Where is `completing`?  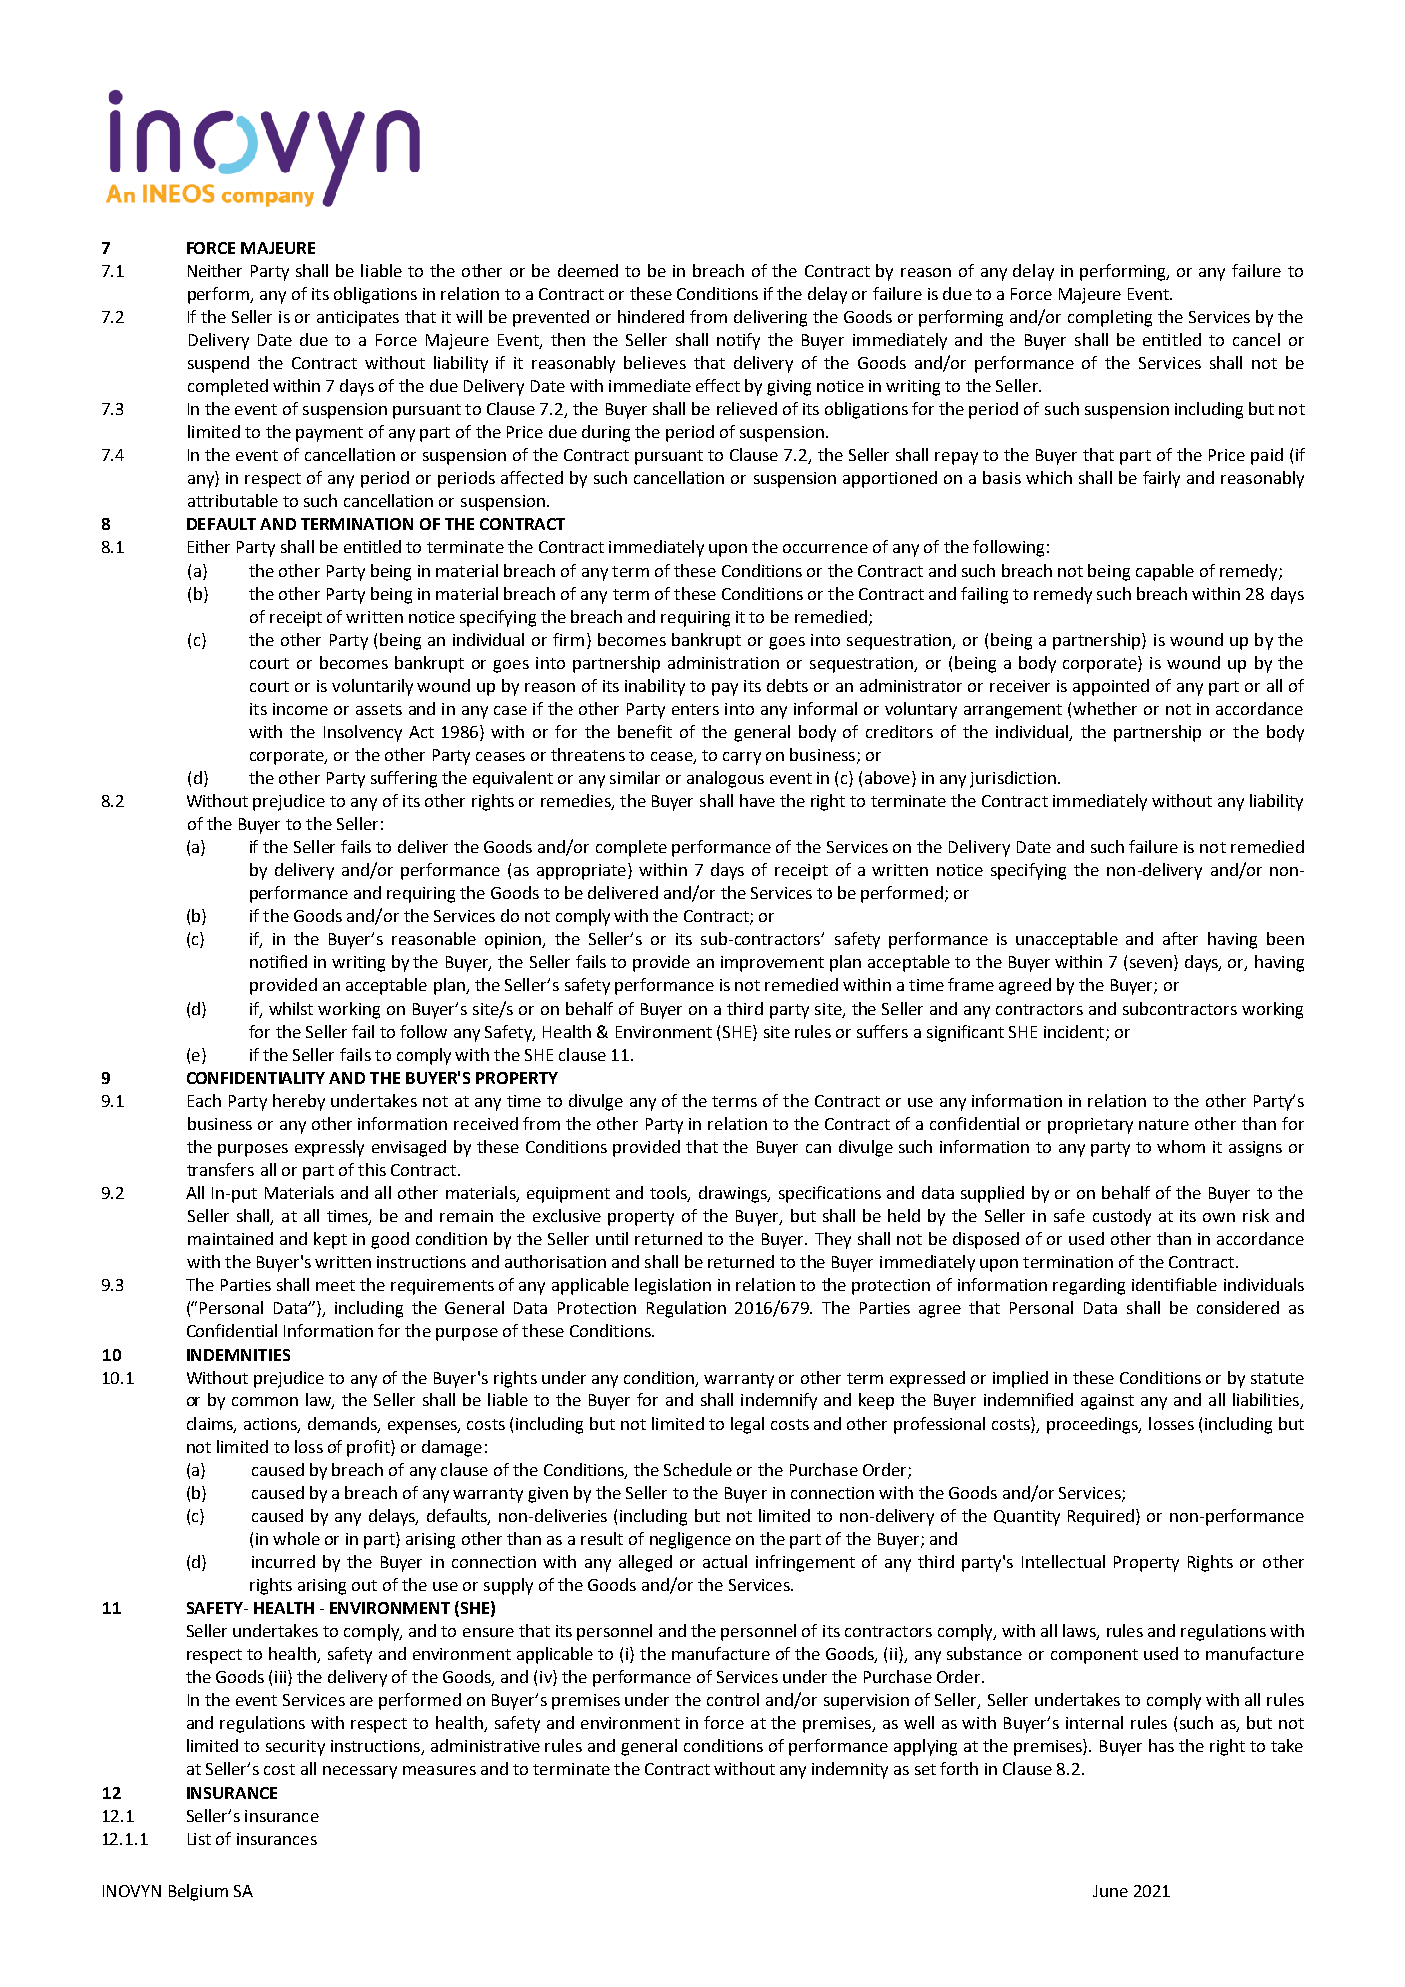 completing is located at coordinates (1110, 318).
